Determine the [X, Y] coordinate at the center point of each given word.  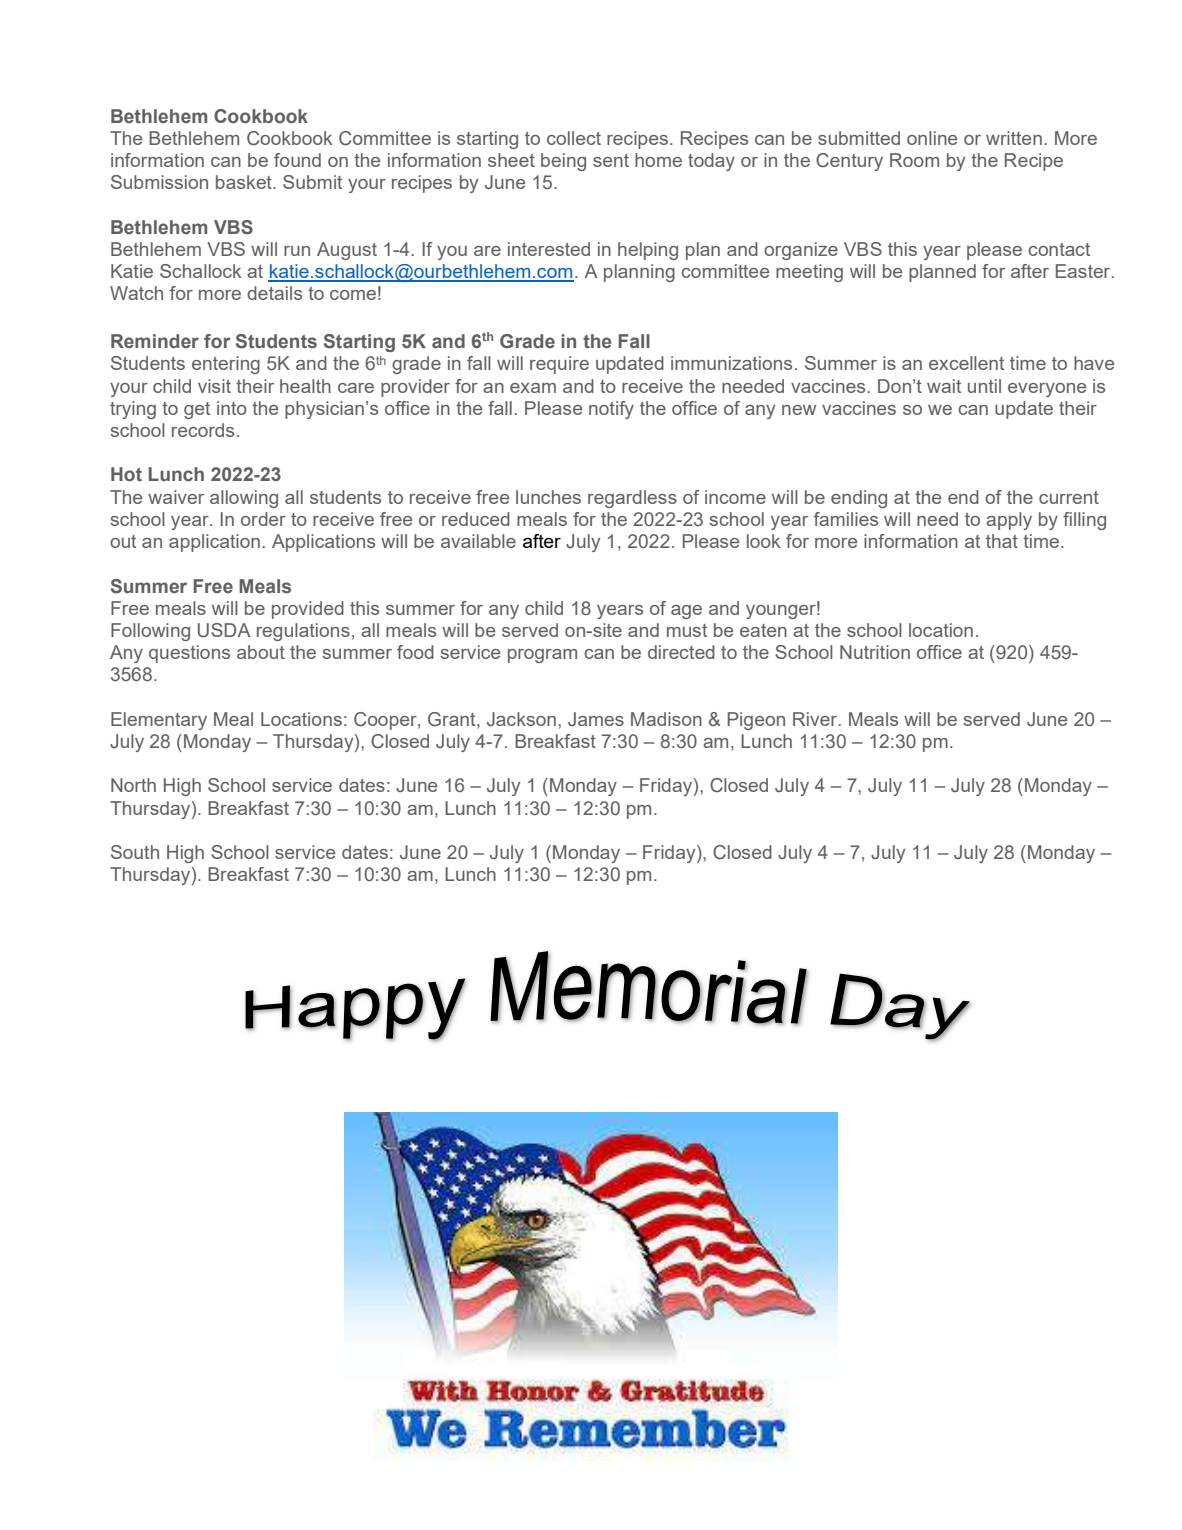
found [297, 160]
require [559, 365]
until [984, 386]
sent [611, 160]
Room [914, 160]
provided [308, 610]
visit [214, 386]
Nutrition [875, 652]
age [686, 612]
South [135, 852]
